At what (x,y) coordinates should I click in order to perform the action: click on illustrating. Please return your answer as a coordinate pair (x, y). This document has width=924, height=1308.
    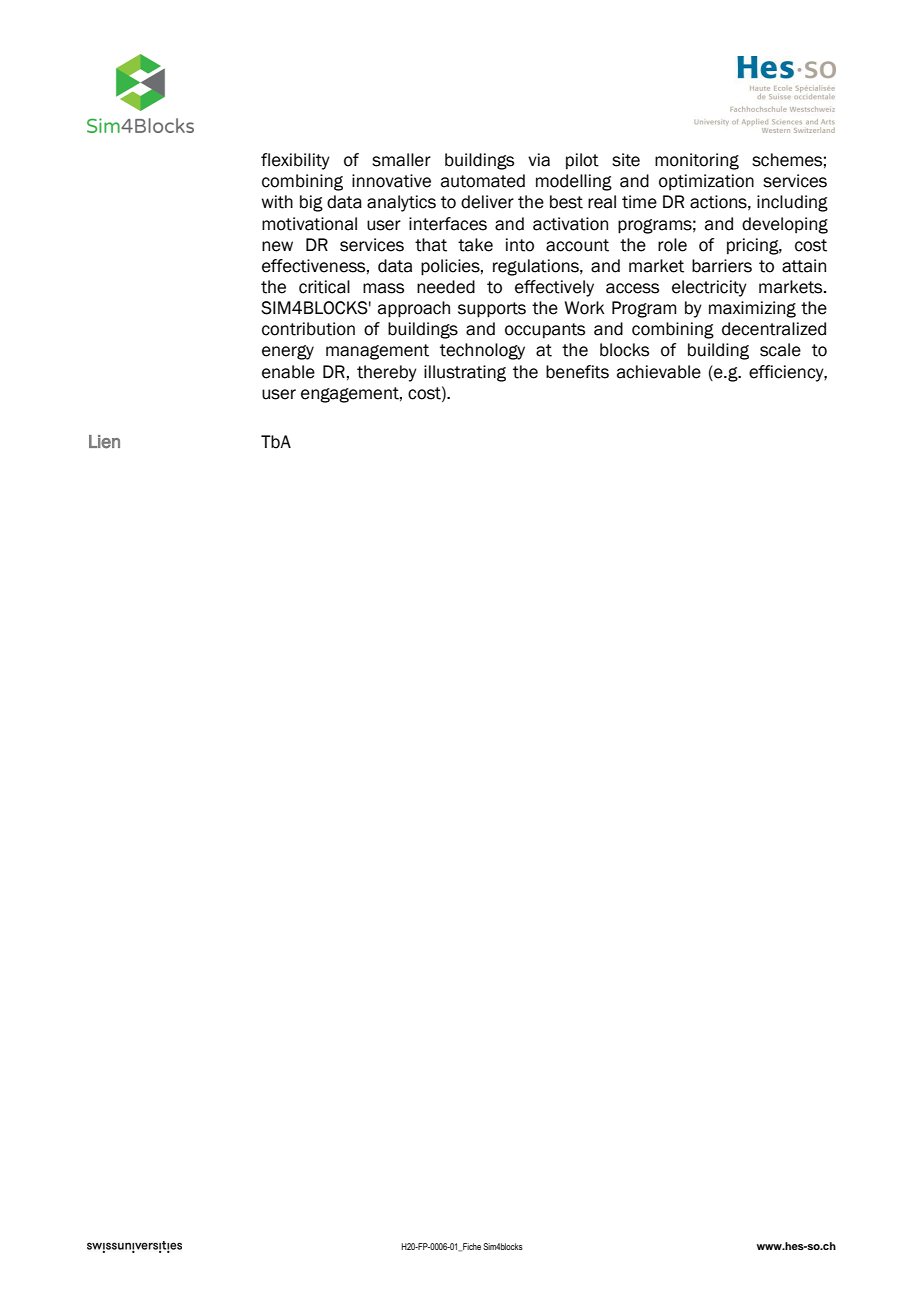
    Looking at the image, I should click on (465, 373).
